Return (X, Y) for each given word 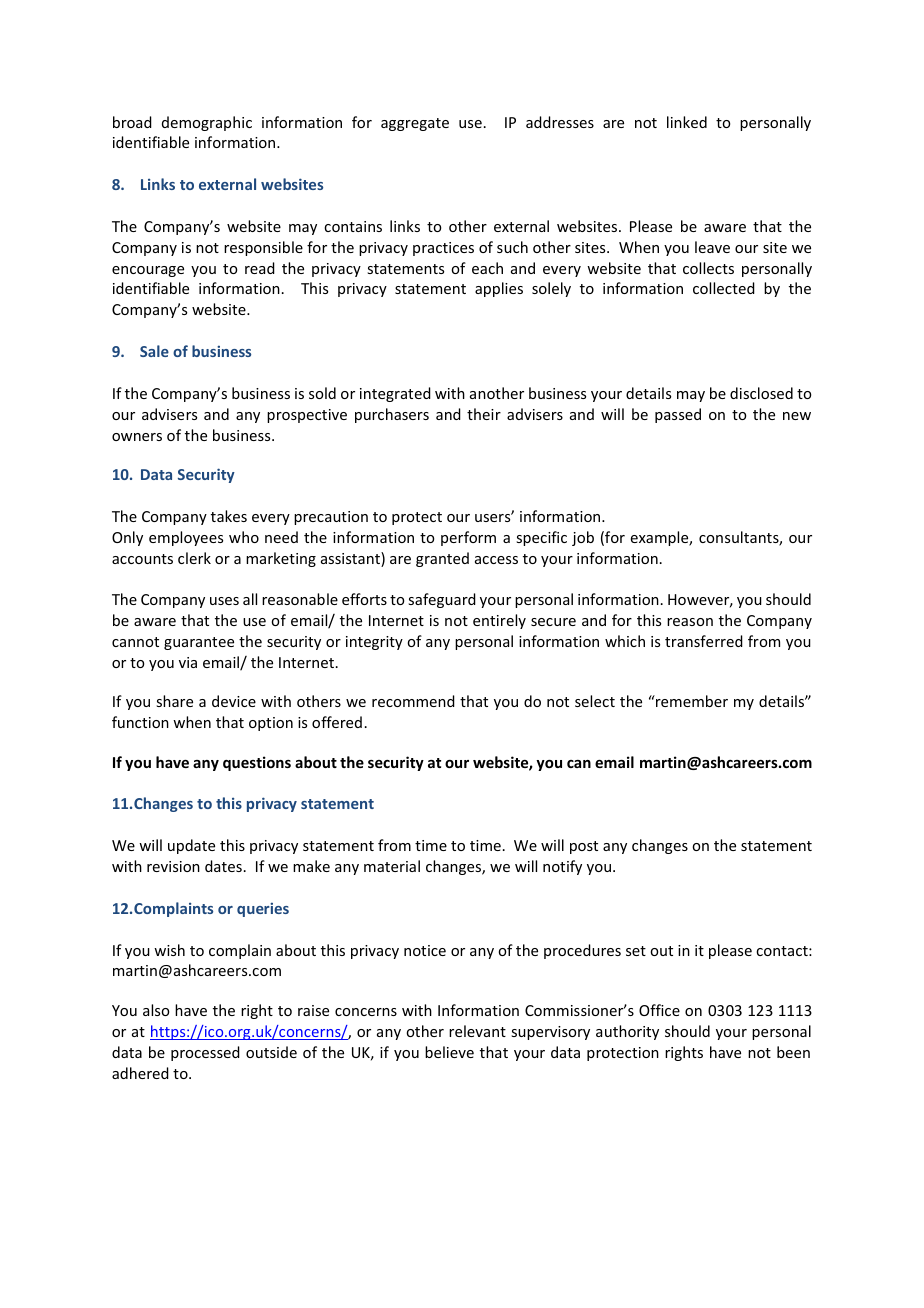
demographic (207, 123)
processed (205, 1053)
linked (687, 122)
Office (659, 1010)
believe (449, 1052)
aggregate (415, 124)
